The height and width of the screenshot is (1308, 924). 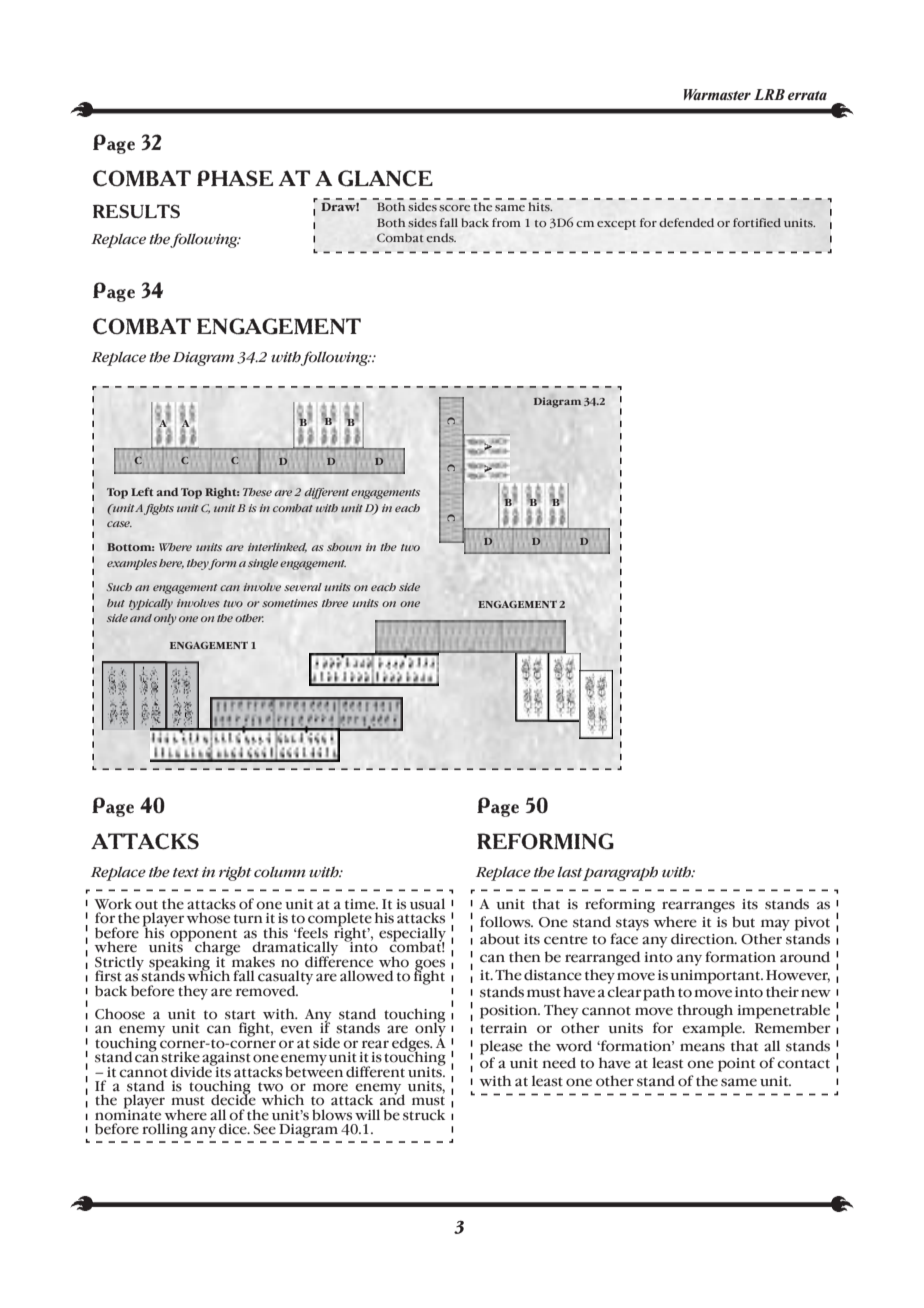 What do you see at coordinates (757, 222) in the screenshot?
I see `fortified` at bounding box center [757, 222].
